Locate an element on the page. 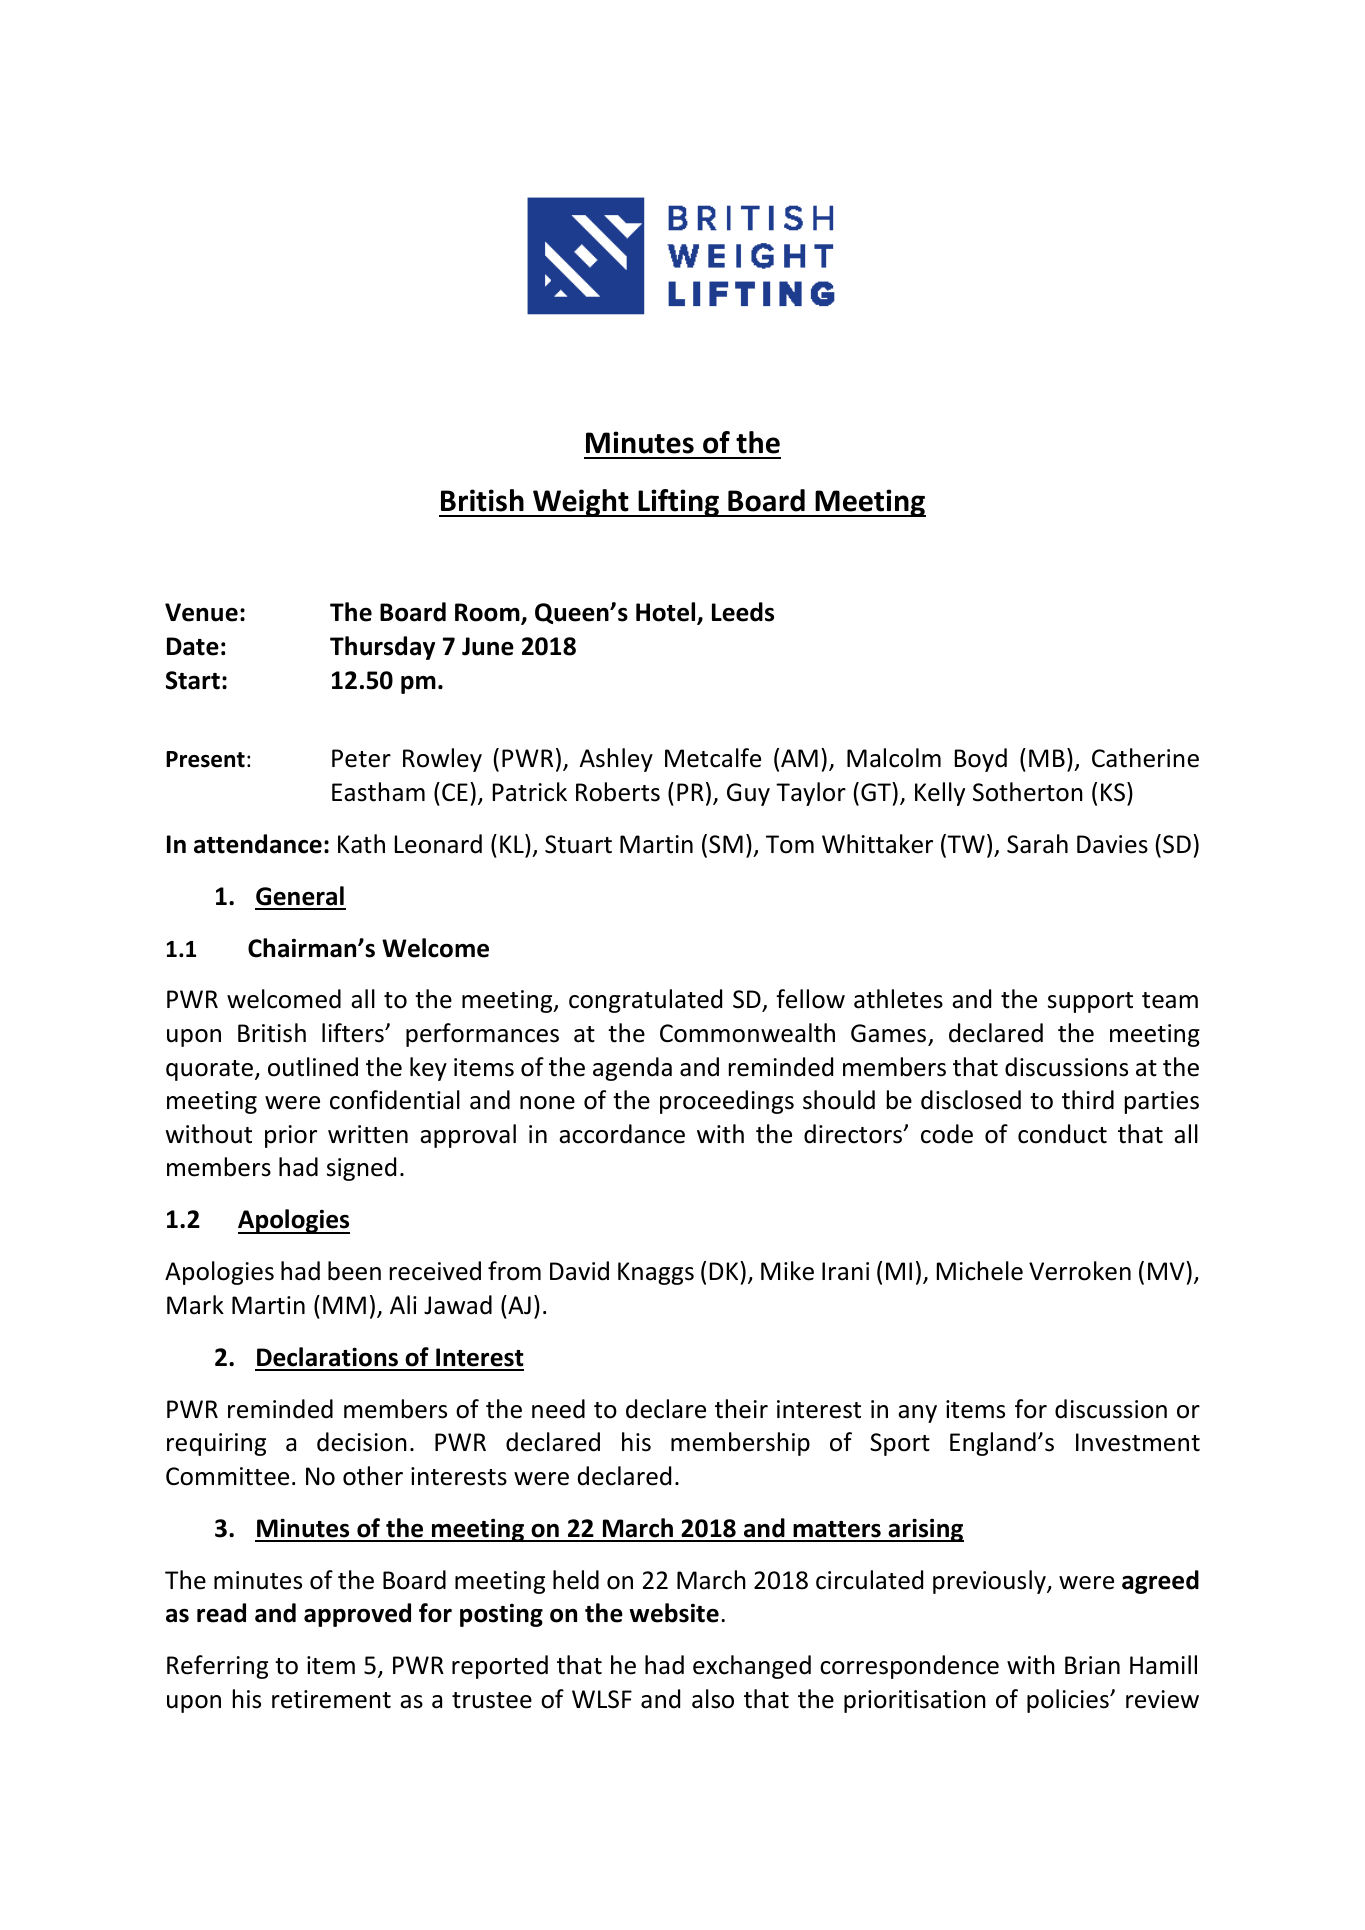  Leeds is located at coordinates (743, 612).
